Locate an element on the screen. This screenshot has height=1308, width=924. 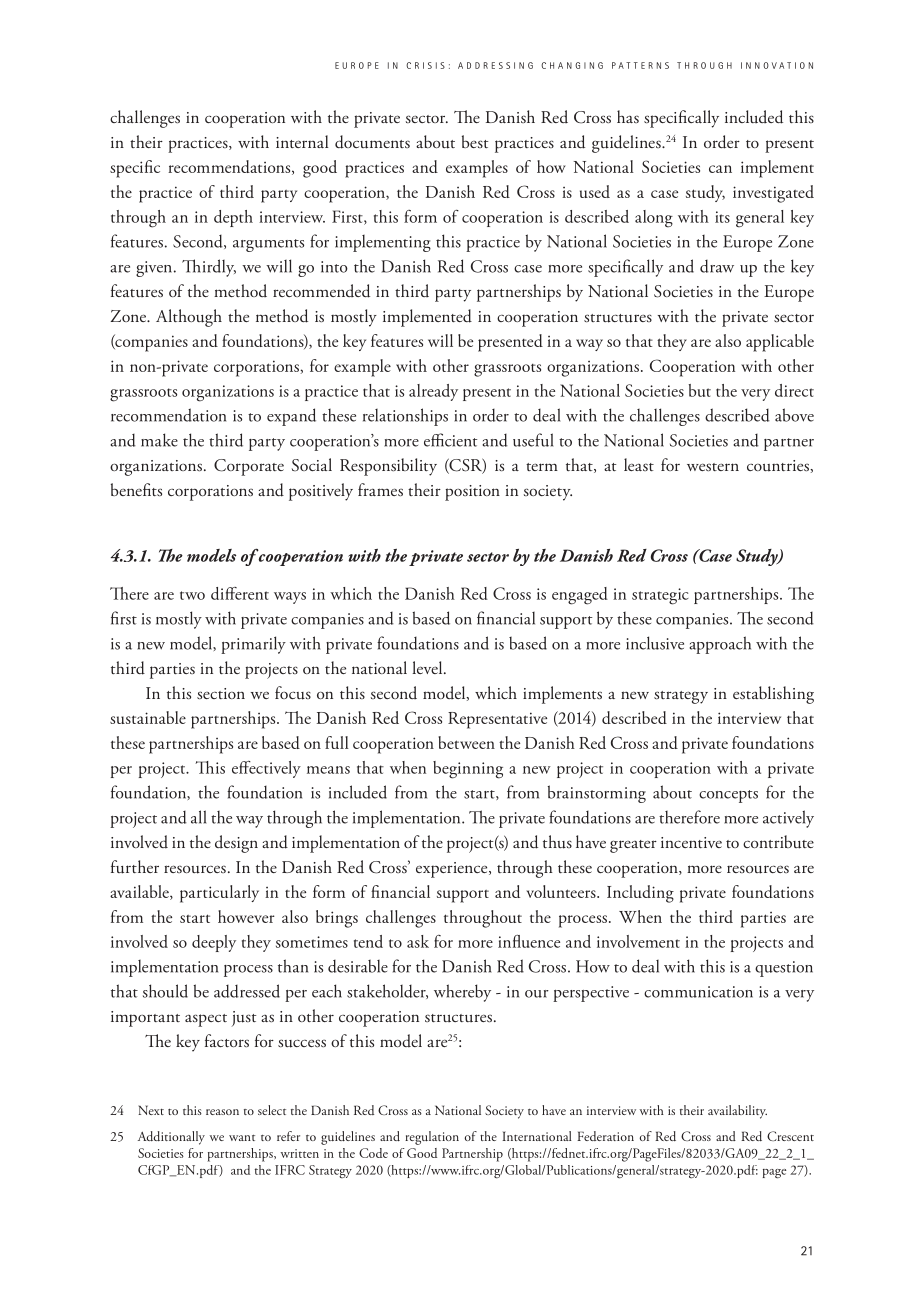
level is located at coordinates (428, 667).
